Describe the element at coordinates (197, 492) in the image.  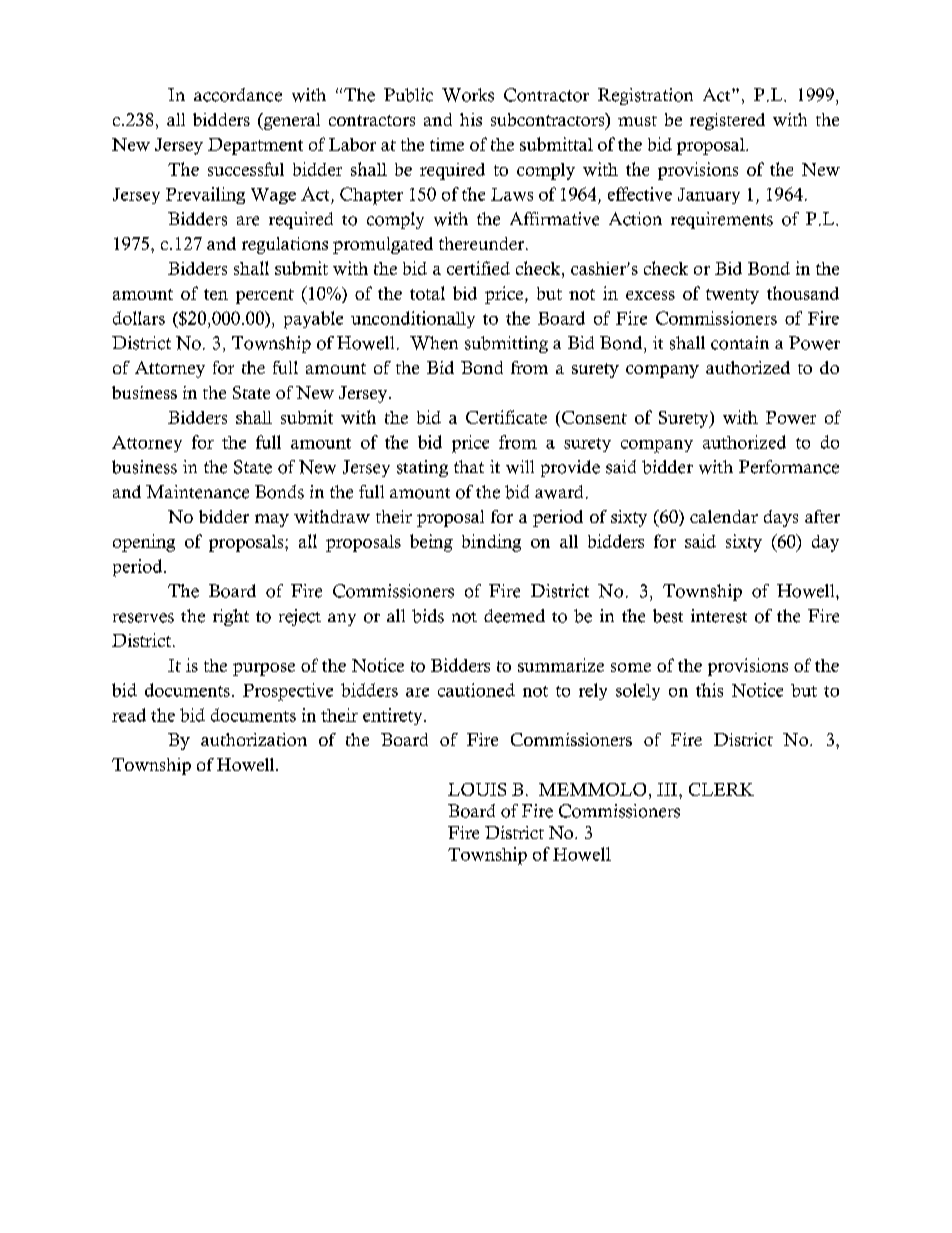
I see `Maintenance` at that location.
